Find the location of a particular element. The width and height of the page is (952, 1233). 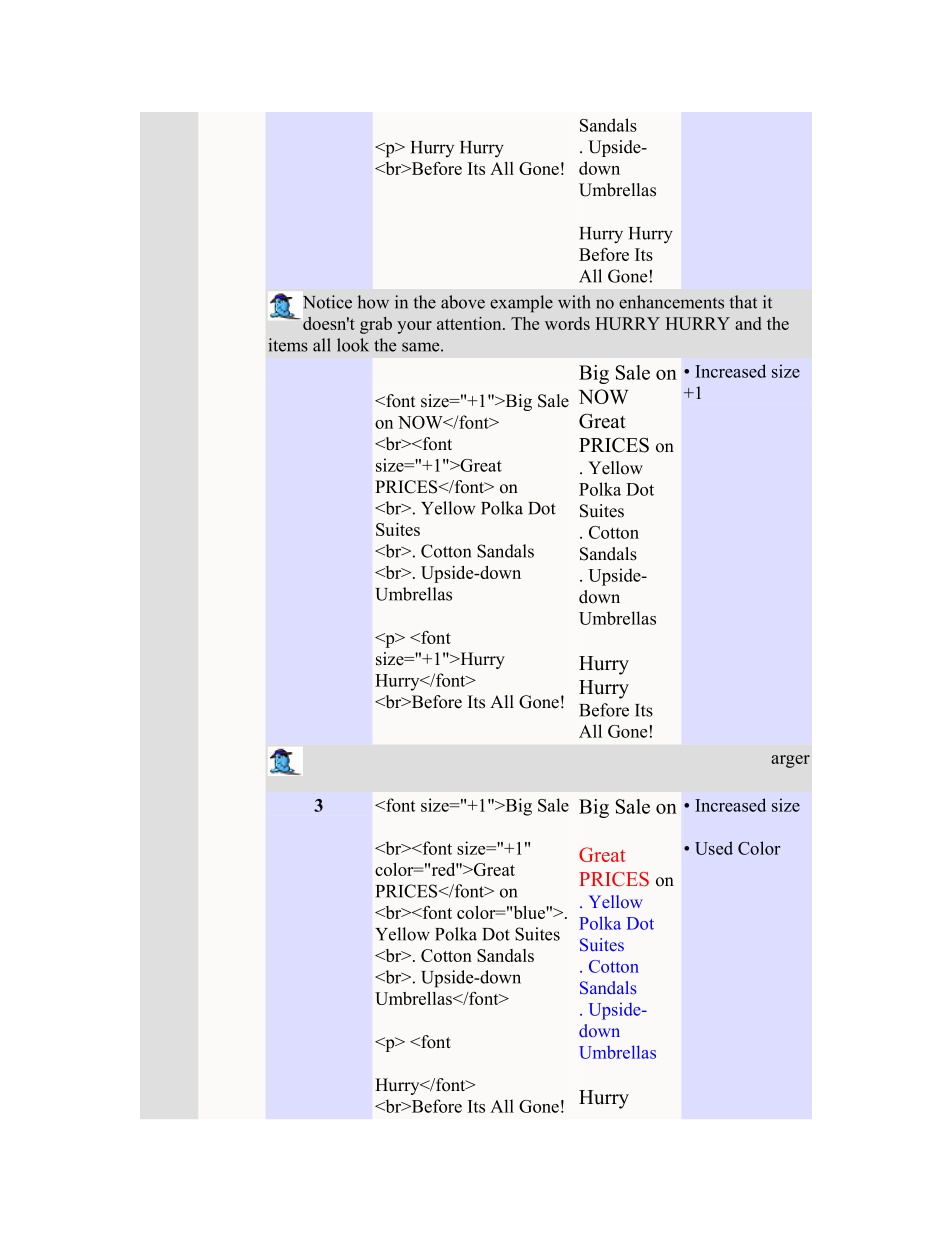

enhancements is located at coordinates (671, 302).
